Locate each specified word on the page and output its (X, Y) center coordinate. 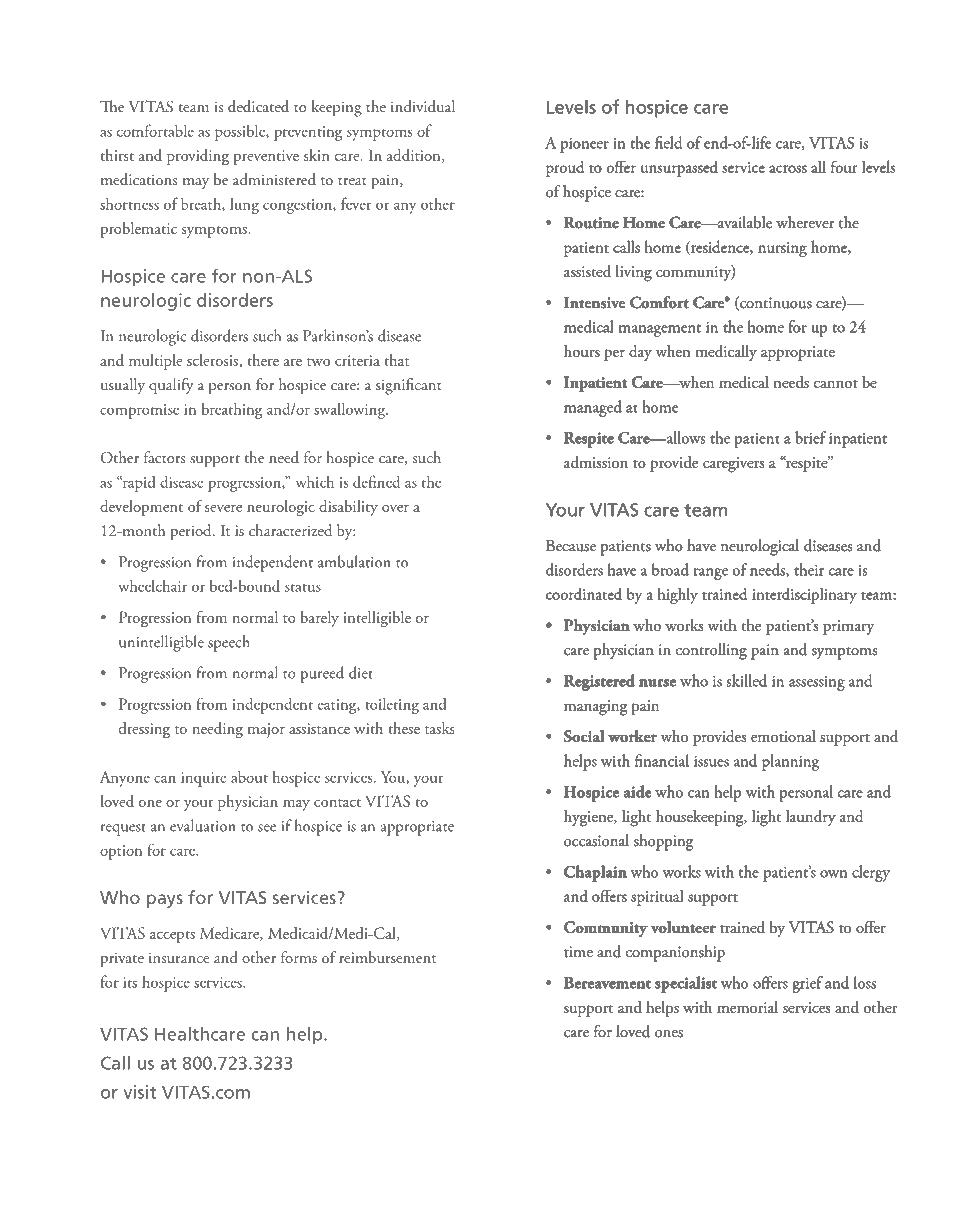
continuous (775, 303)
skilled (747, 680)
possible (241, 132)
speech (229, 643)
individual (423, 106)
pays (165, 901)
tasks (440, 728)
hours (582, 351)
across (788, 169)
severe (223, 508)
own (833, 874)
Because (571, 545)
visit (139, 1092)
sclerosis (213, 361)
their (809, 569)
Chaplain (595, 873)
